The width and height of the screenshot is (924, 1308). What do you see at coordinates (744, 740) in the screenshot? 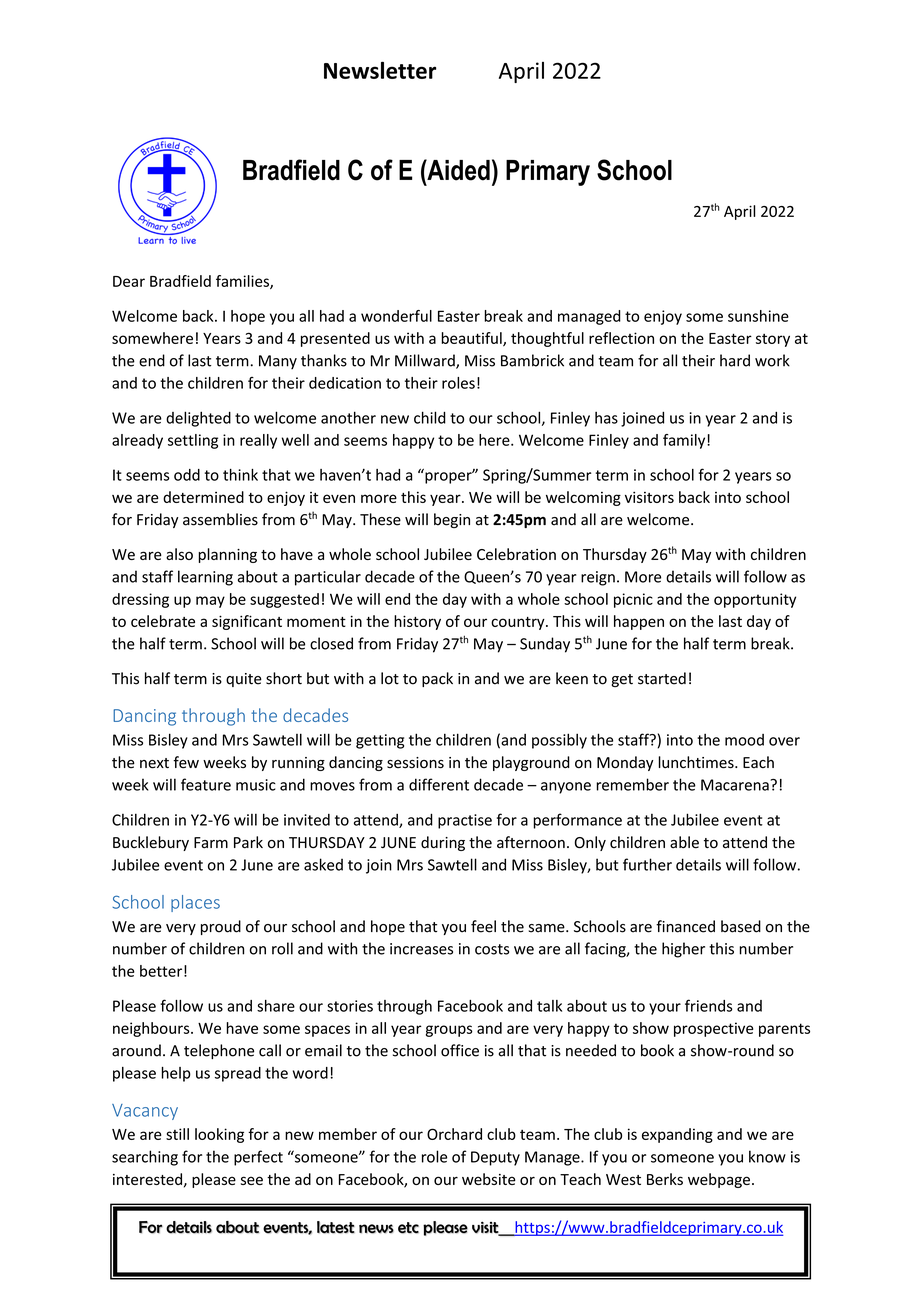
I see `mood` at bounding box center [744, 740].
